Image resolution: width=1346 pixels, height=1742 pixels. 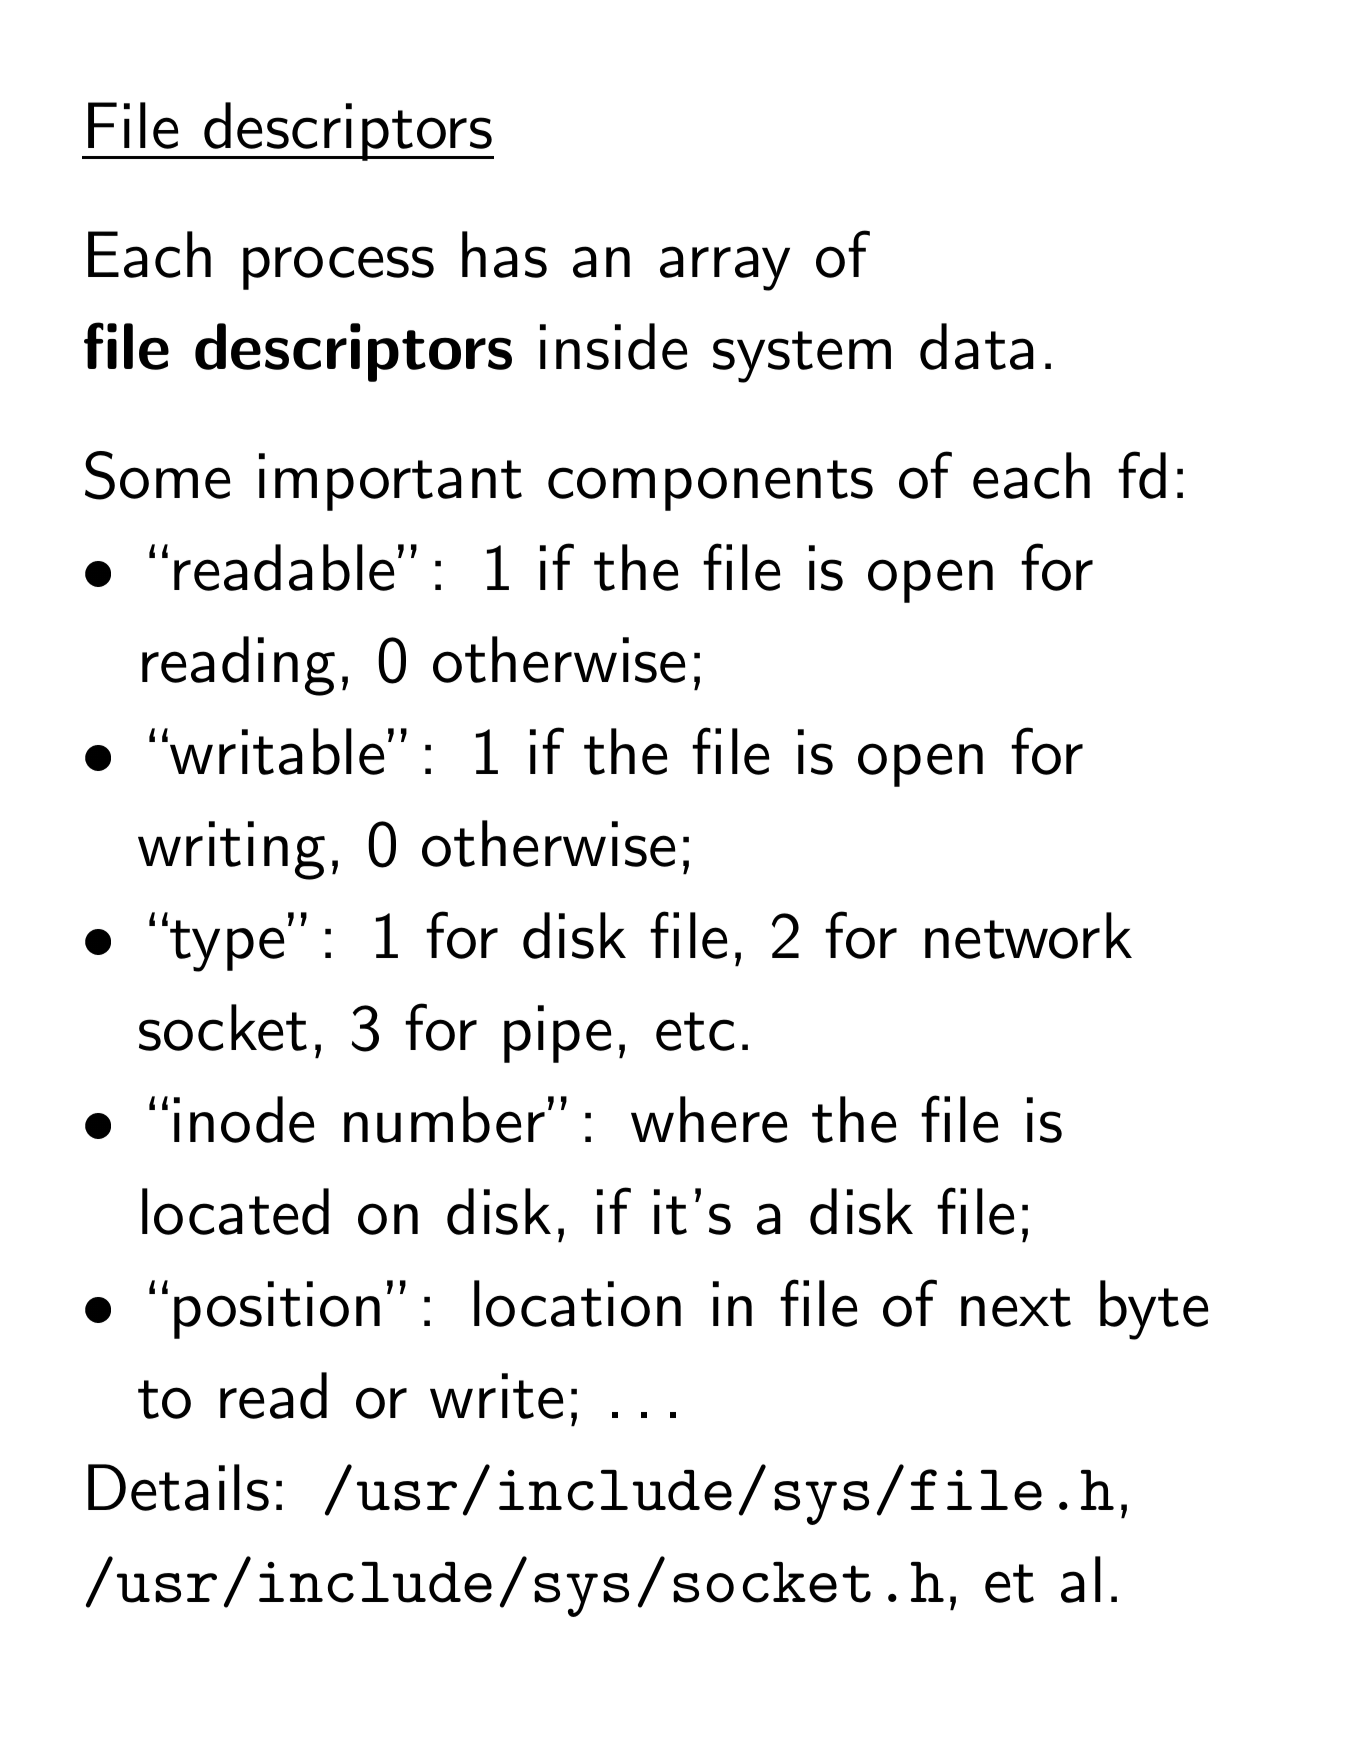 What do you see at coordinates (725, 268) in the document?
I see `array` at bounding box center [725, 268].
